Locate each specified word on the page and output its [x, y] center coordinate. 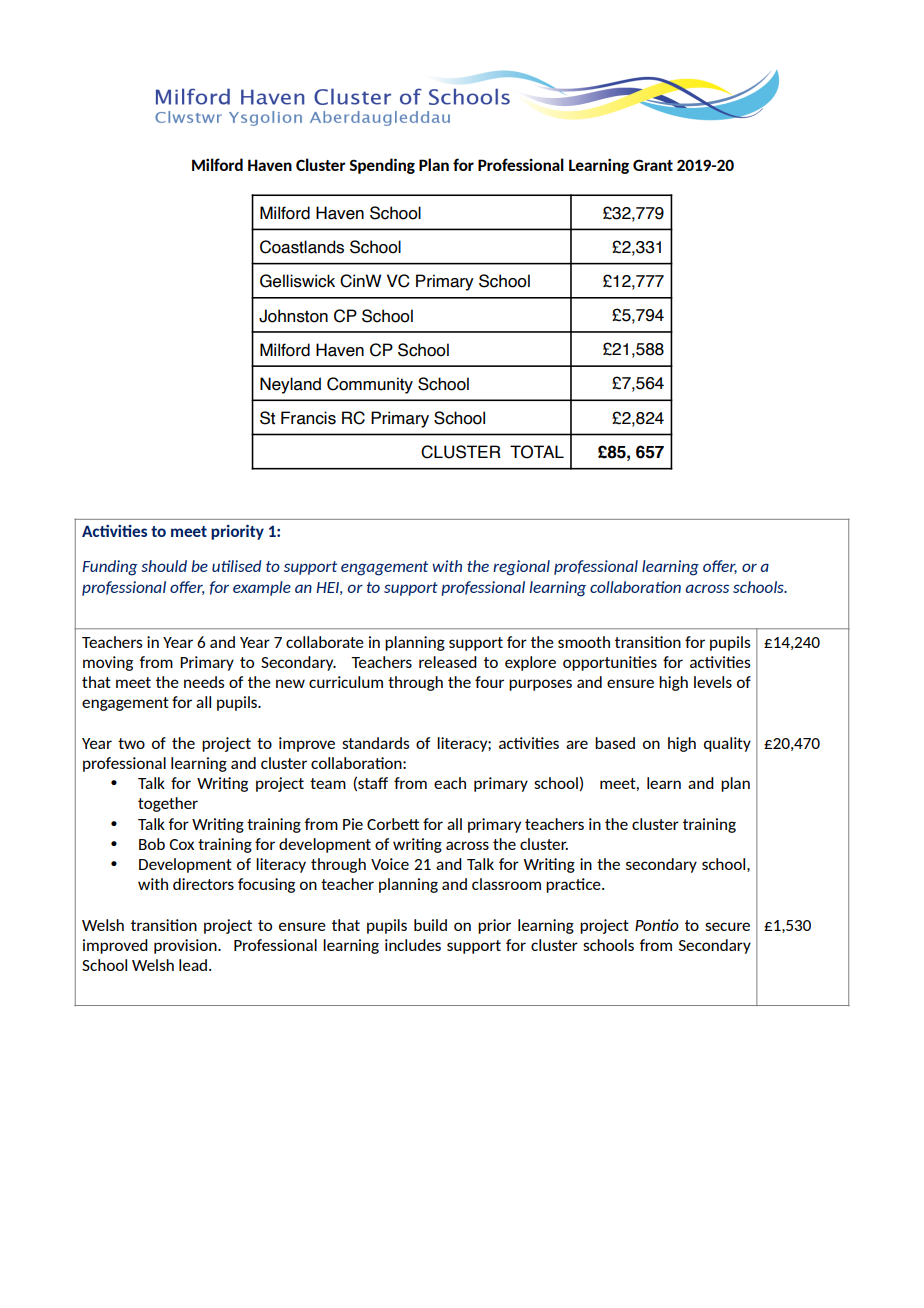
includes [413, 945]
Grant [653, 165]
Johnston [293, 316]
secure [727, 926]
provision [186, 946]
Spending [382, 166]
